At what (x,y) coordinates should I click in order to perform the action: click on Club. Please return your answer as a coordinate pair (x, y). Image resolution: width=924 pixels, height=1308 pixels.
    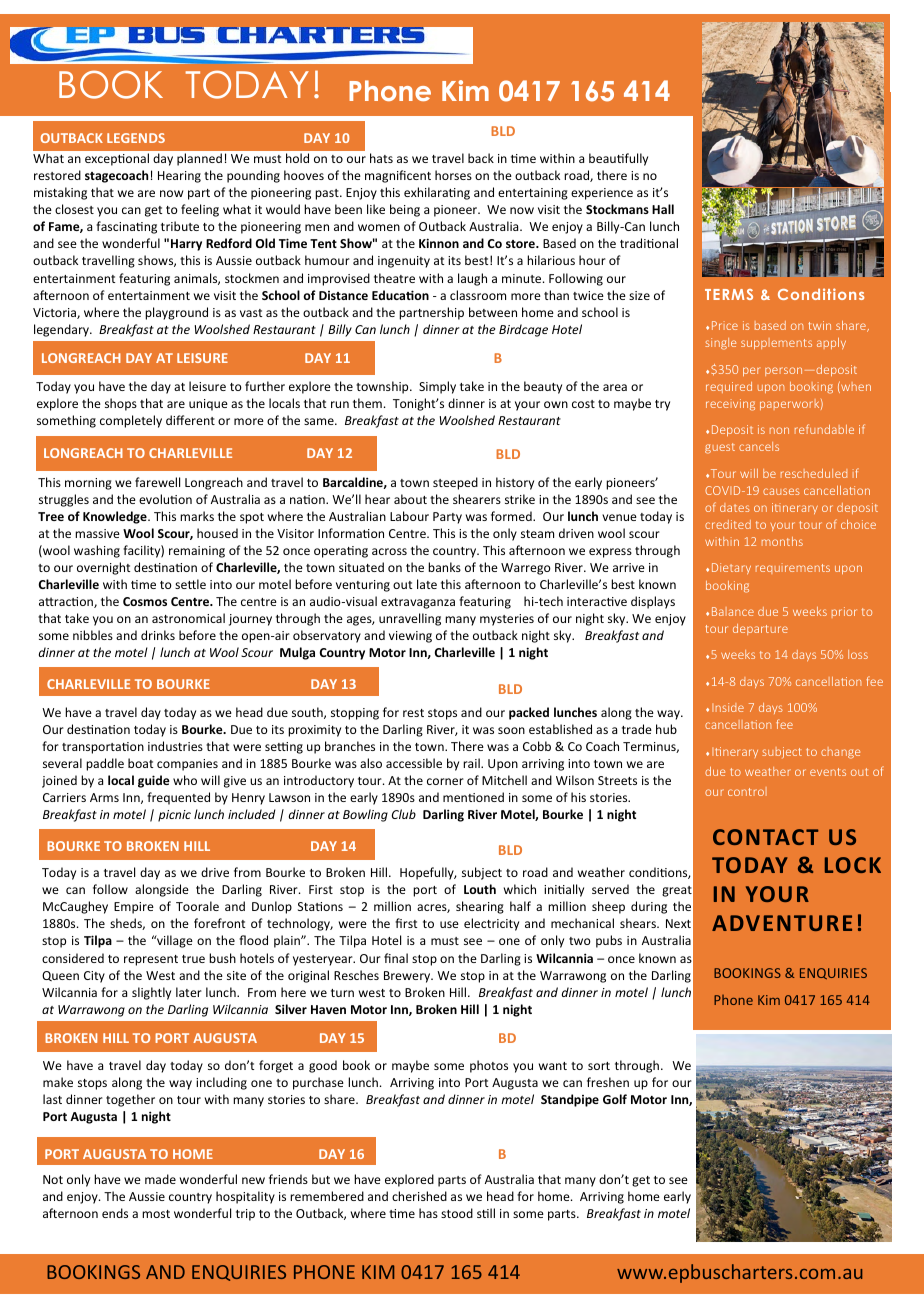
    Looking at the image, I should click on (404, 814).
